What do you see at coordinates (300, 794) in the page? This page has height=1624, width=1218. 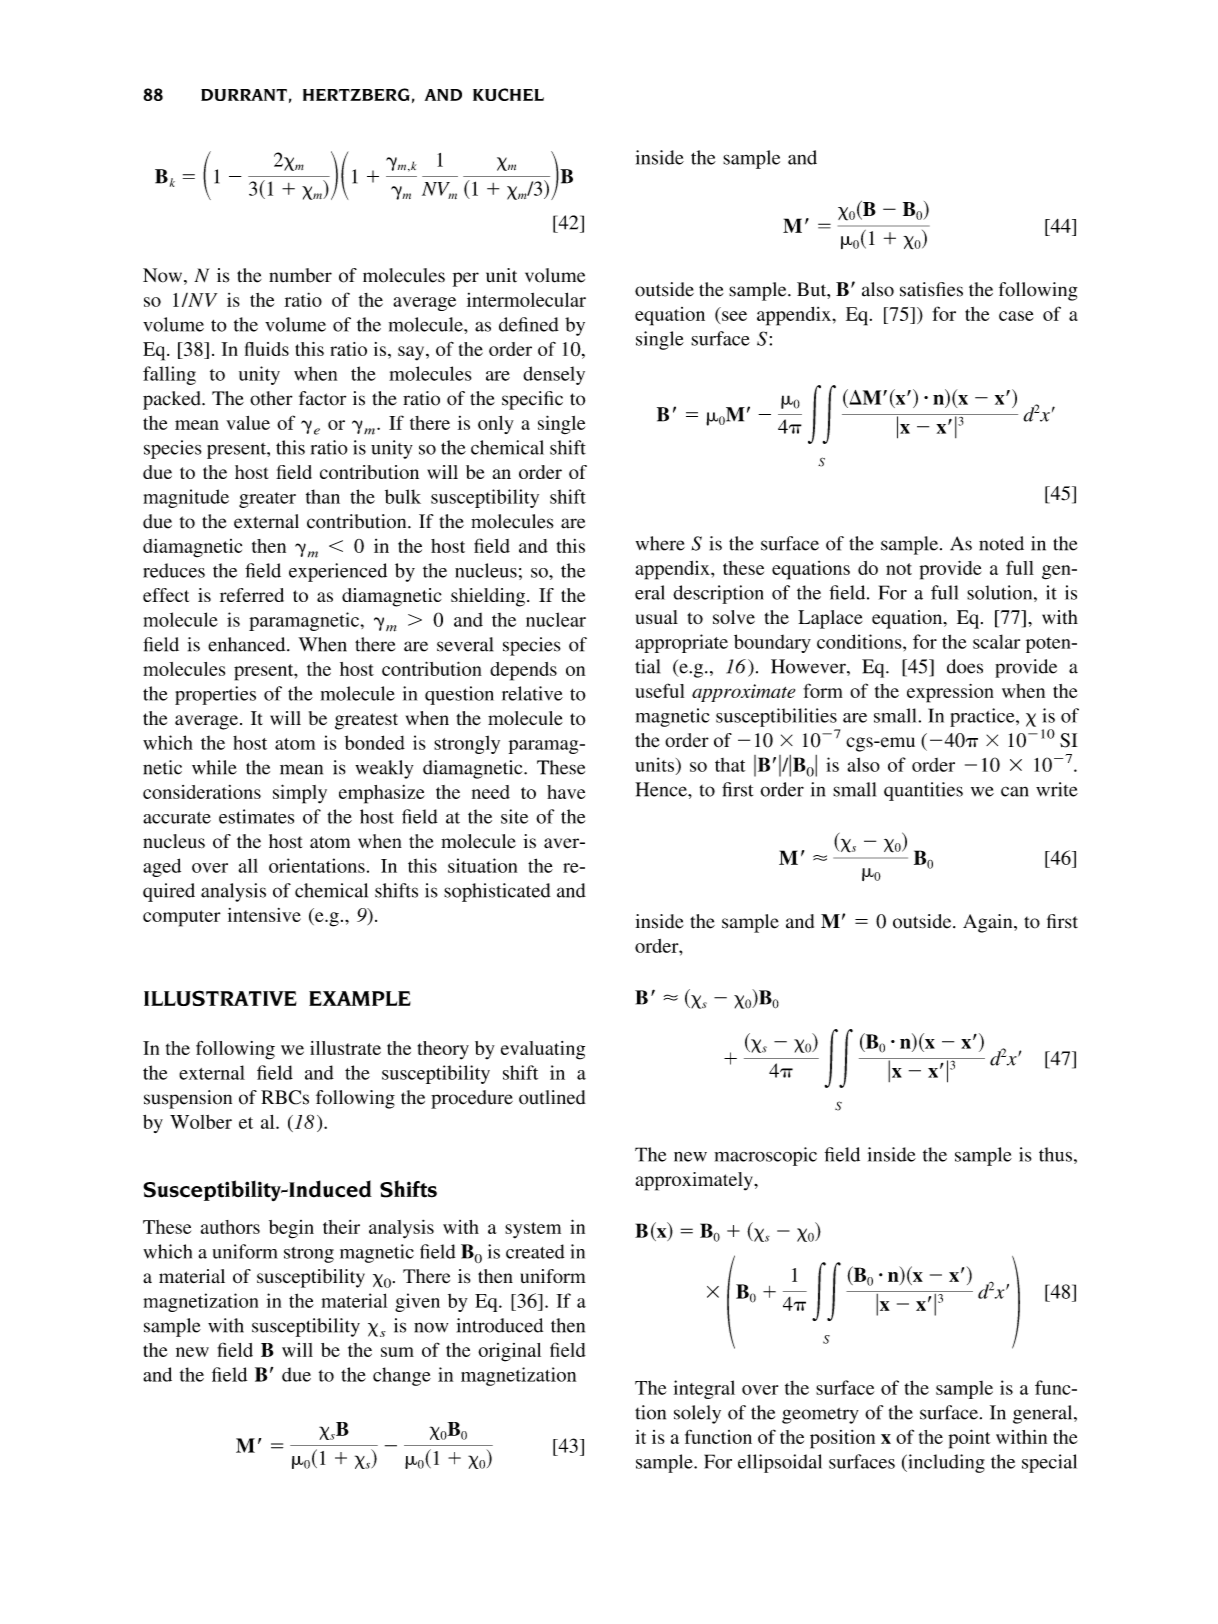 I see `simply` at bounding box center [300, 794].
